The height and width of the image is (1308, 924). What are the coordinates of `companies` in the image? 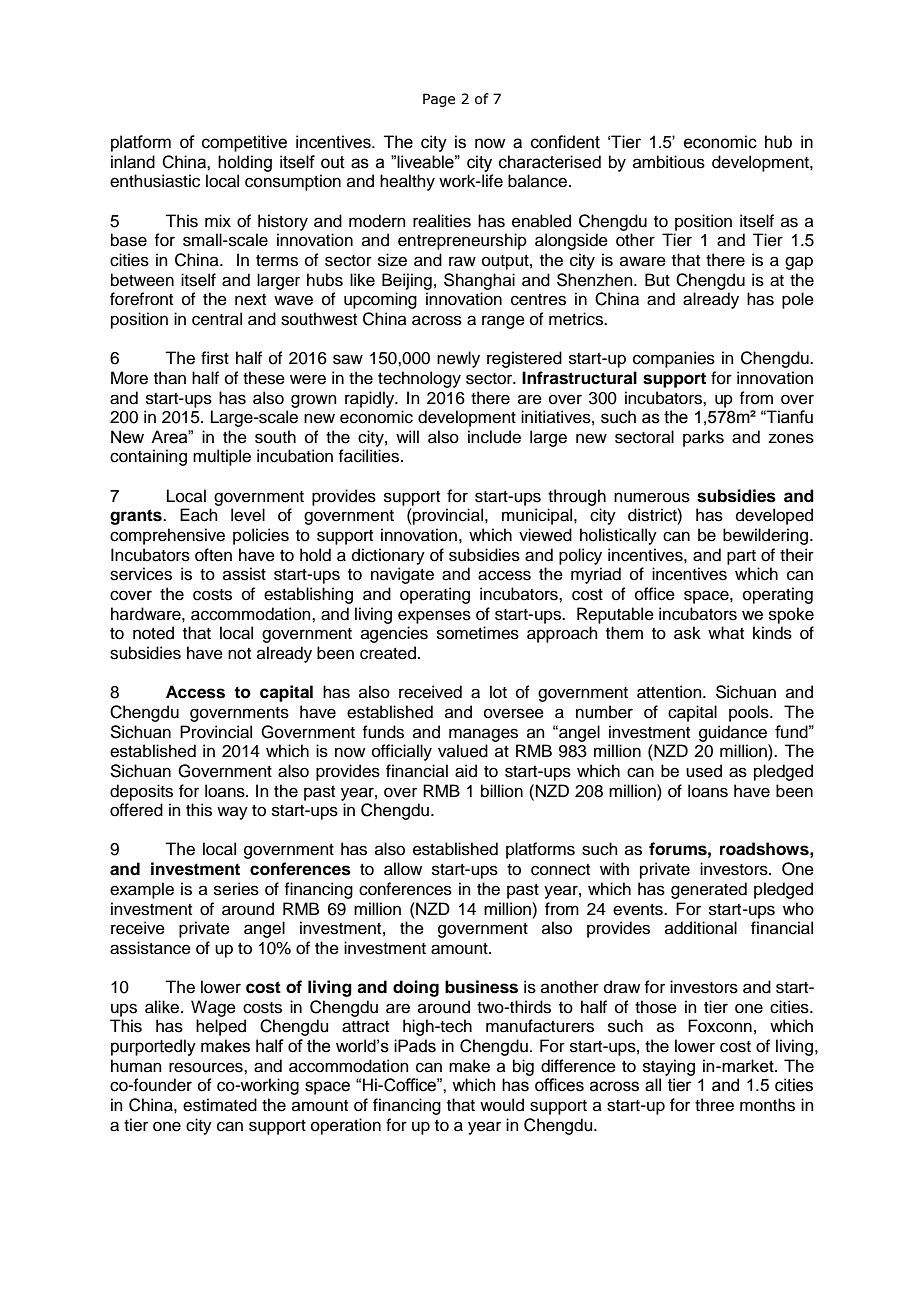 It's located at (674, 359).
